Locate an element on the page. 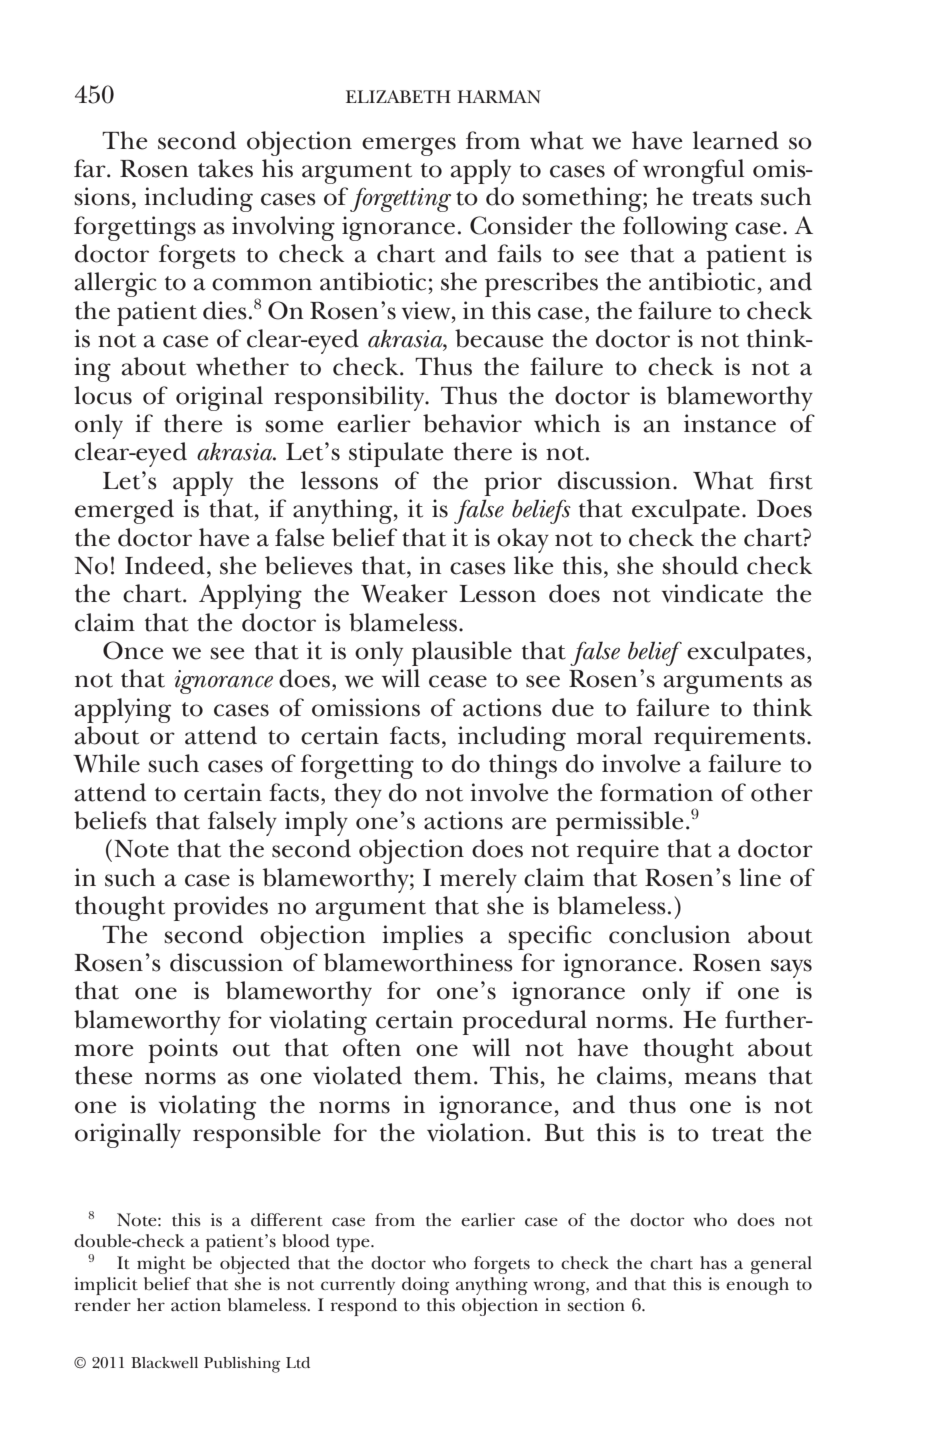  formation is located at coordinates (656, 792).
